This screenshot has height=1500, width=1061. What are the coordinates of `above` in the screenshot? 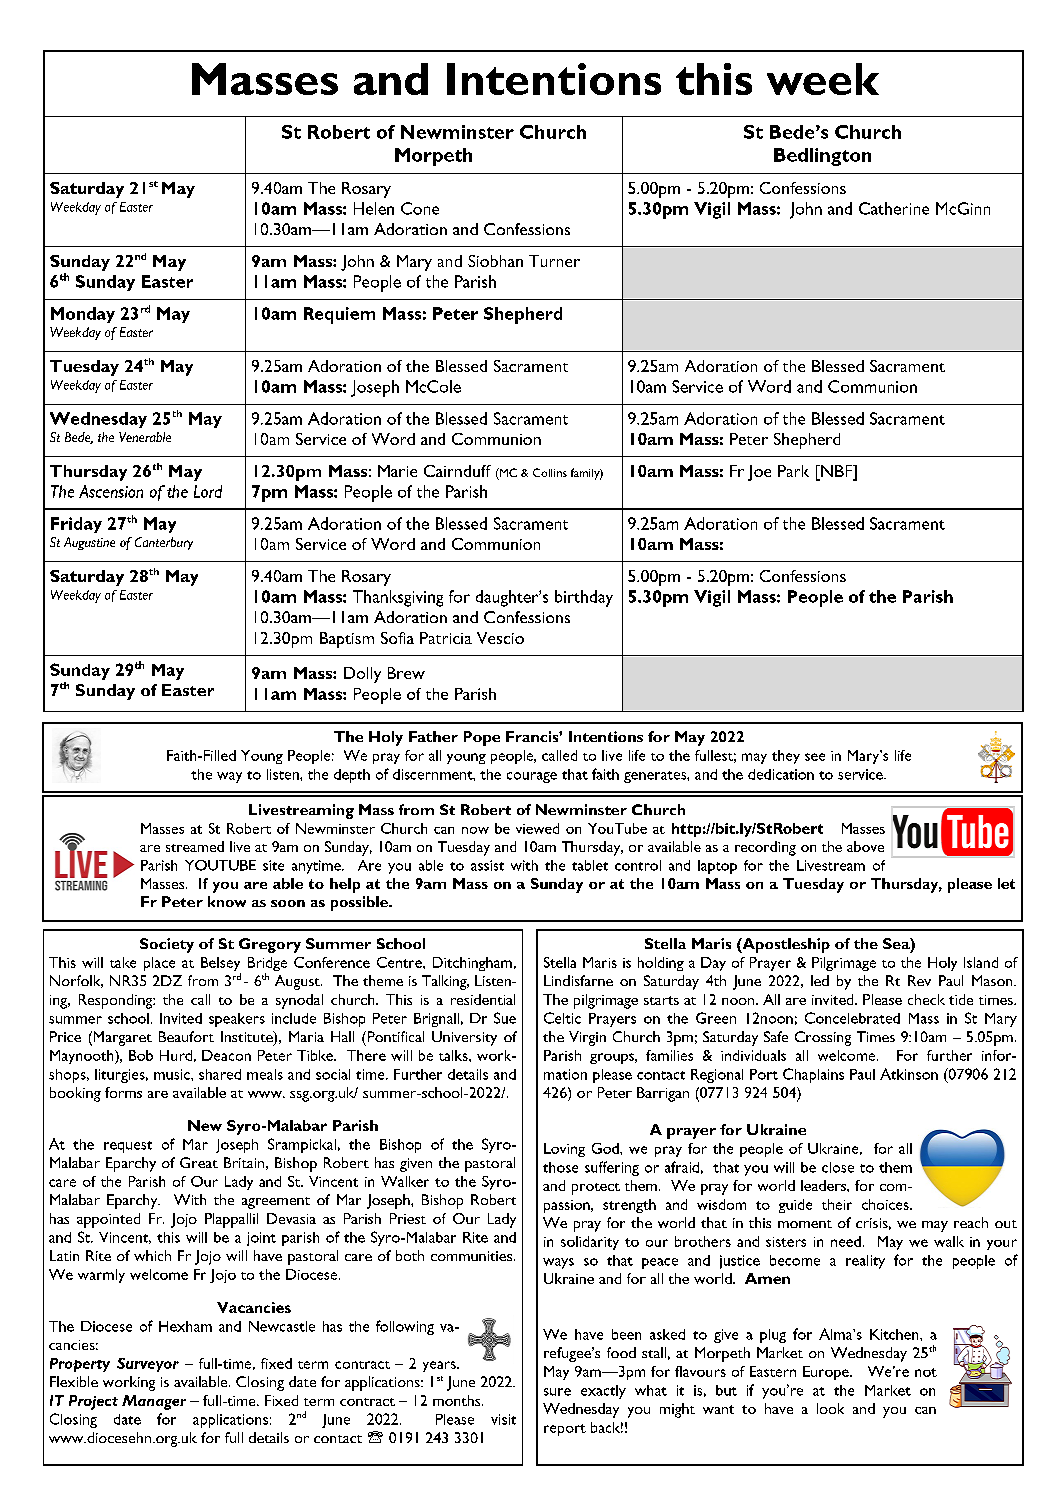 It's located at (865, 846).
